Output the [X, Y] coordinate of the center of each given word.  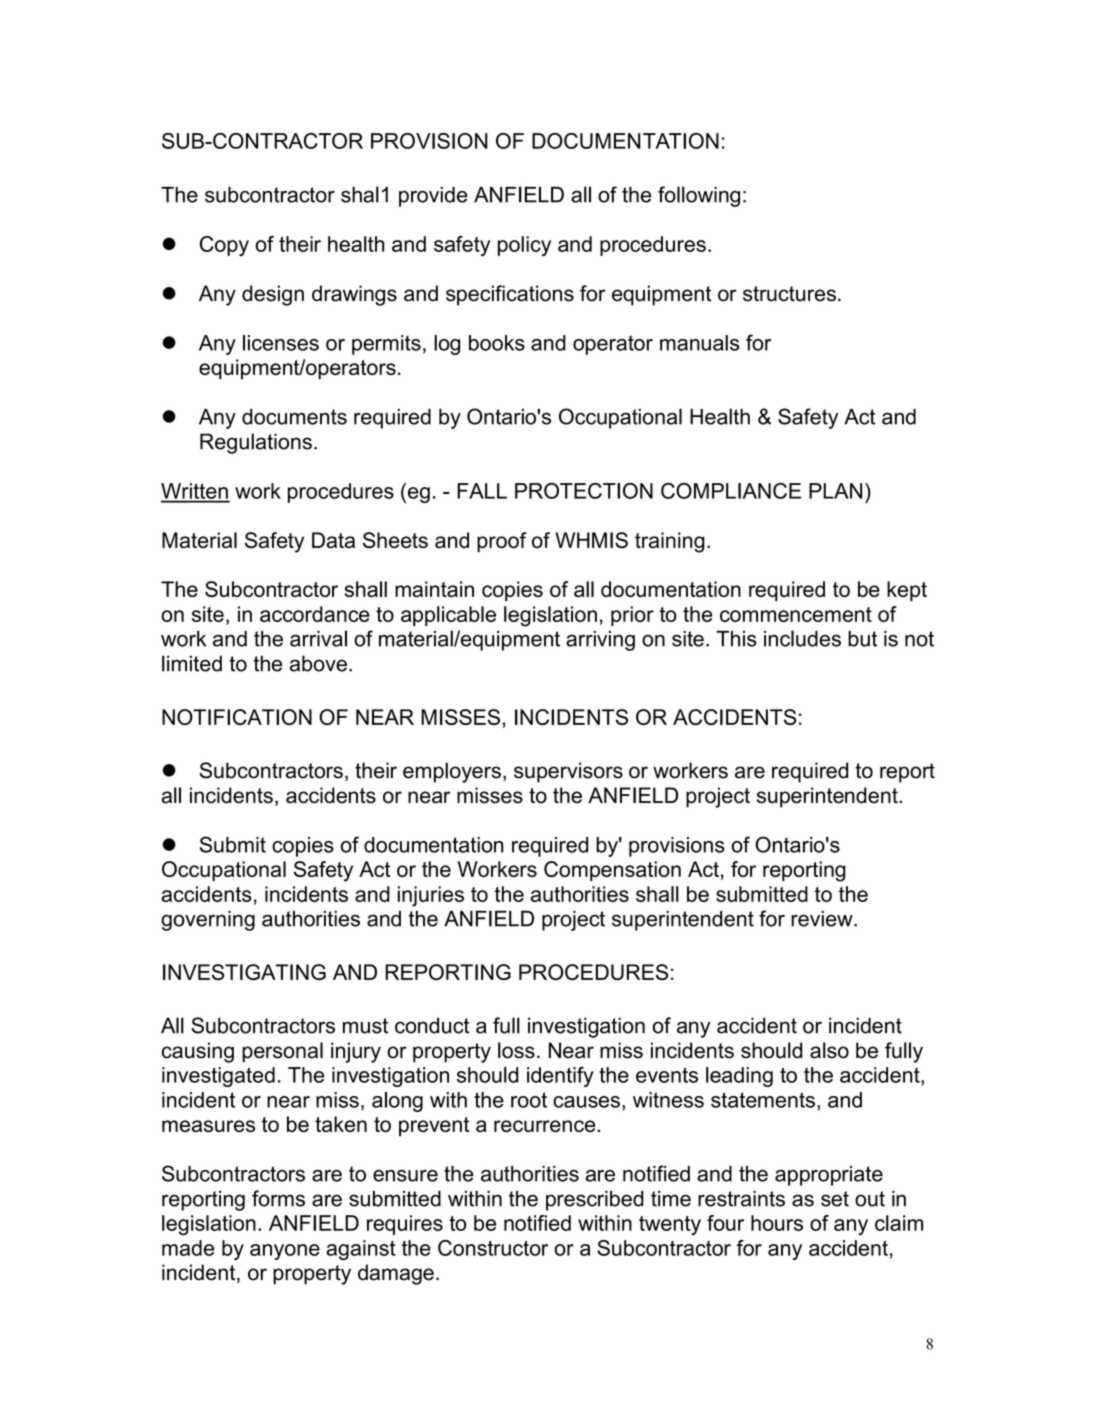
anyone [285, 1252]
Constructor [493, 1248]
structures [789, 294]
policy [524, 246]
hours [777, 1223]
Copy [224, 246]
